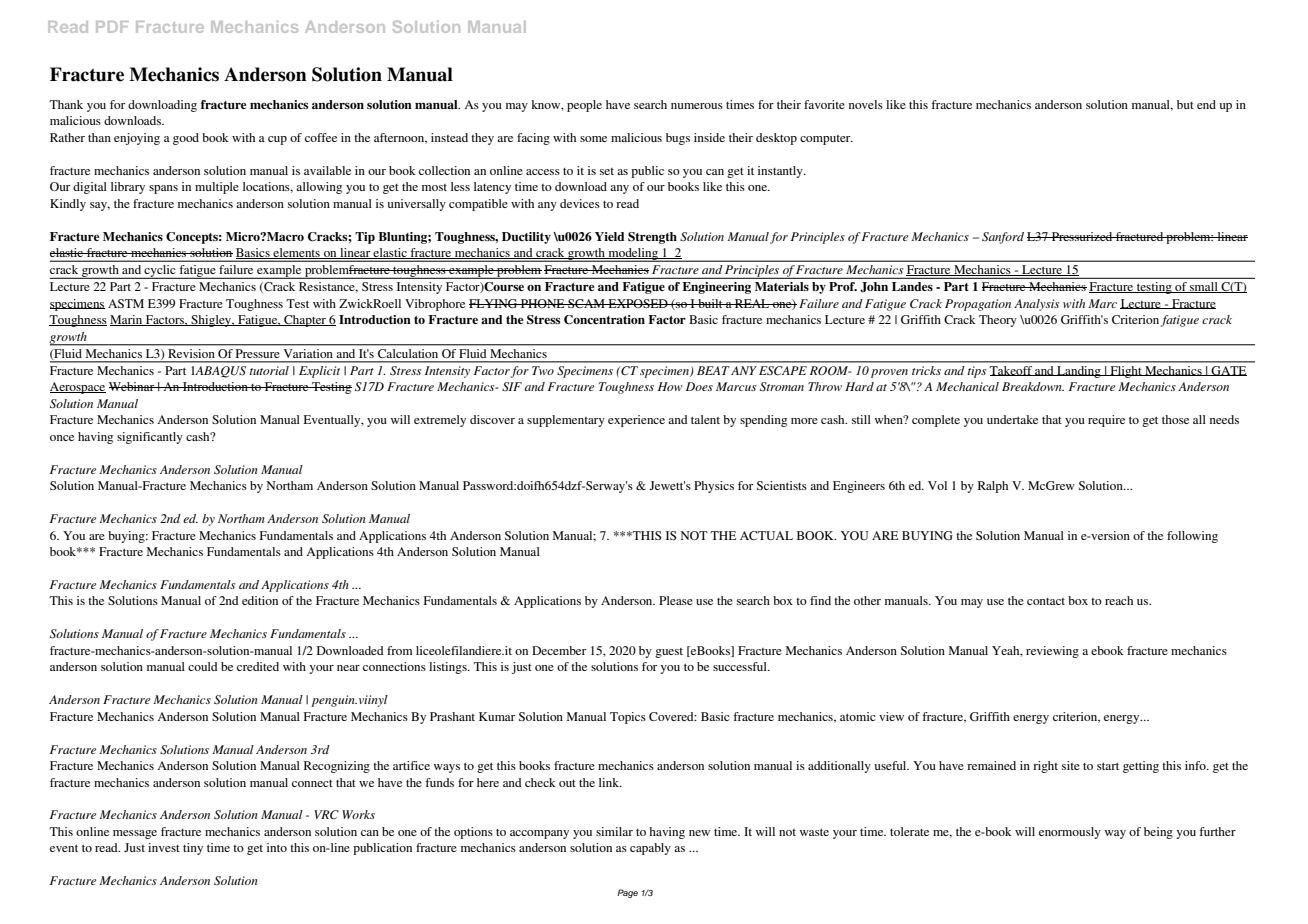 Image resolution: width=1308 pixels, height=924 pixels. What do you see at coordinates (260, 600) in the document?
I see `edition` at bounding box center [260, 600].
